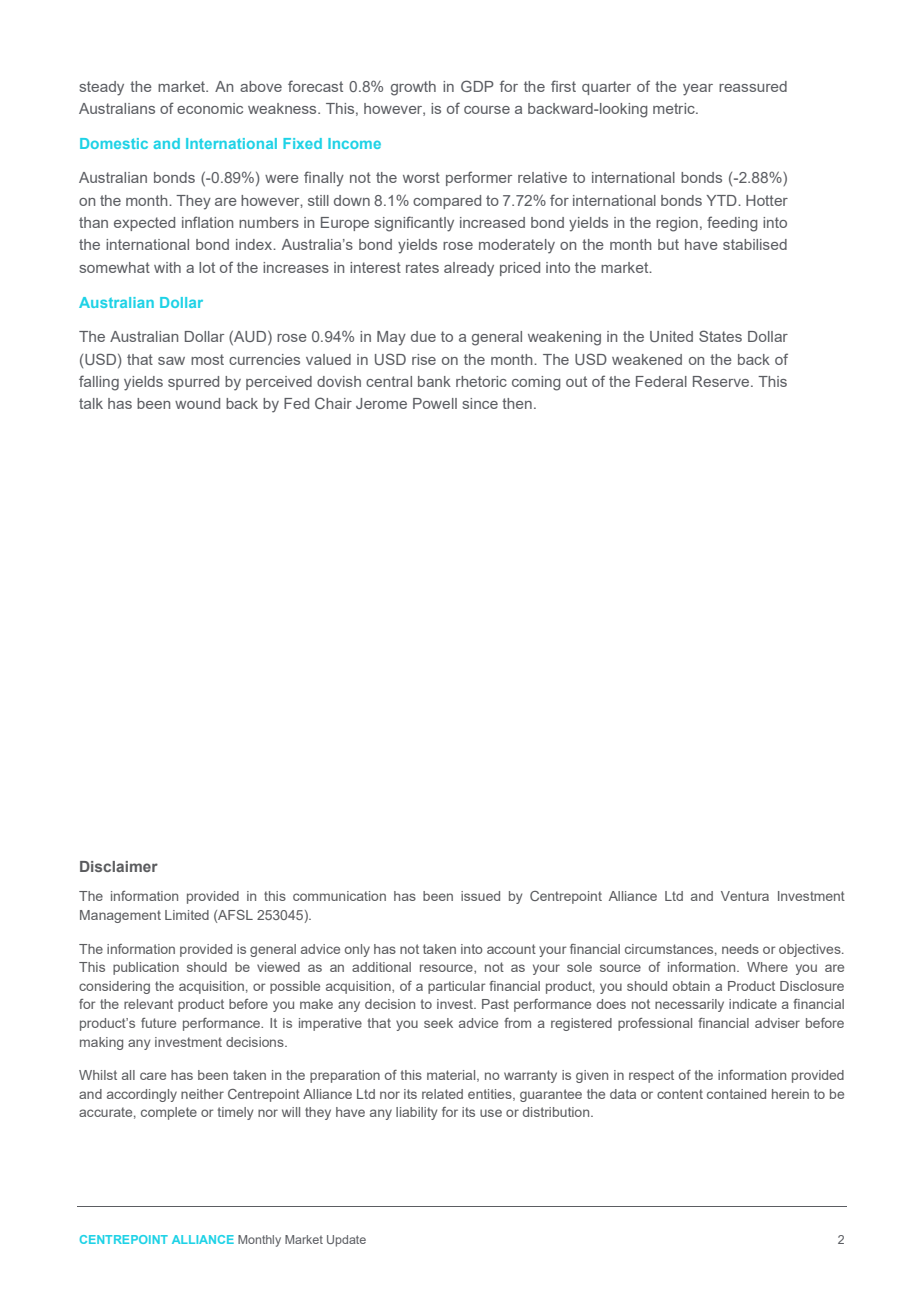 Image resolution: width=924 pixels, height=1308 pixels. What do you see at coordinates (169, 1113) in the screenshot?
I see `complete` at bounding box center [169, 1113].
